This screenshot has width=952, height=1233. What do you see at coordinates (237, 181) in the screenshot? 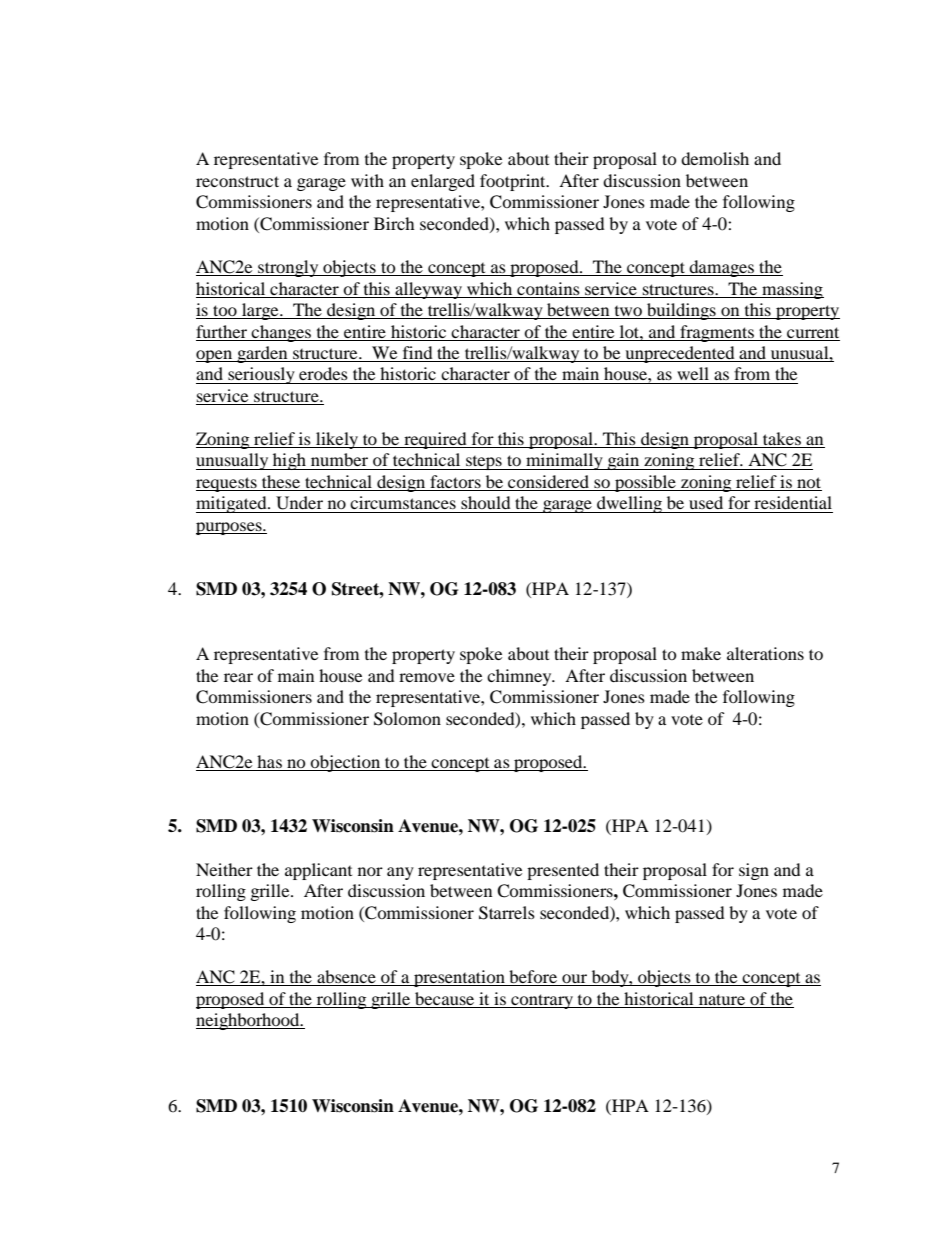
I see `reconstruct` at bounding box center [237, 181].
